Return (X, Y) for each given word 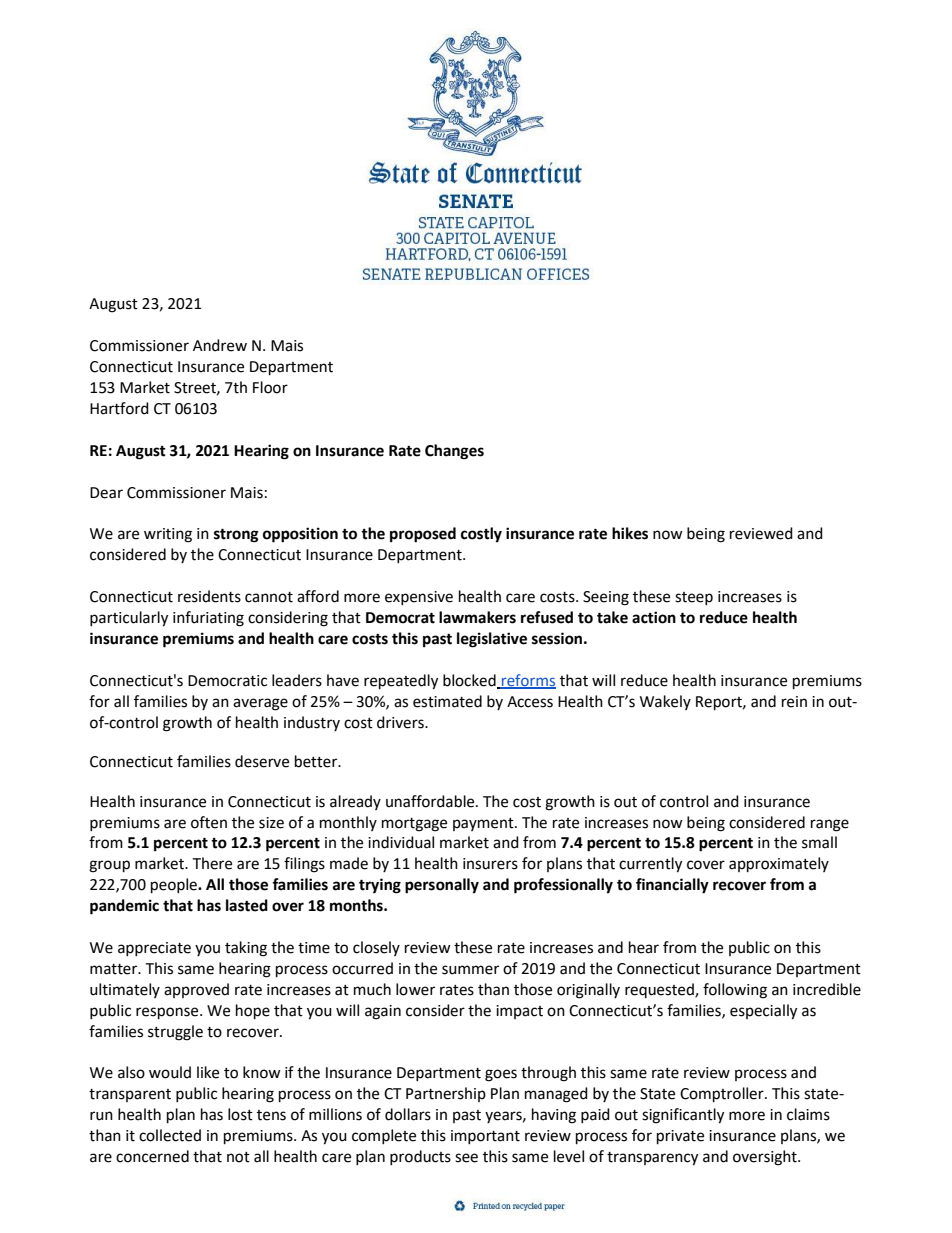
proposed (423, 535)
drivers (401, 722)
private (680, 1137)
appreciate (154, 949)
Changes (454, 452)
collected (170, 1135)
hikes (630, 533)
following (735, 991)
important (485, 1137)
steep (694, 598)
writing (168, 535)
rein (794, 702)
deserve (262, 761)
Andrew (220, 345)
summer (470, 970)
